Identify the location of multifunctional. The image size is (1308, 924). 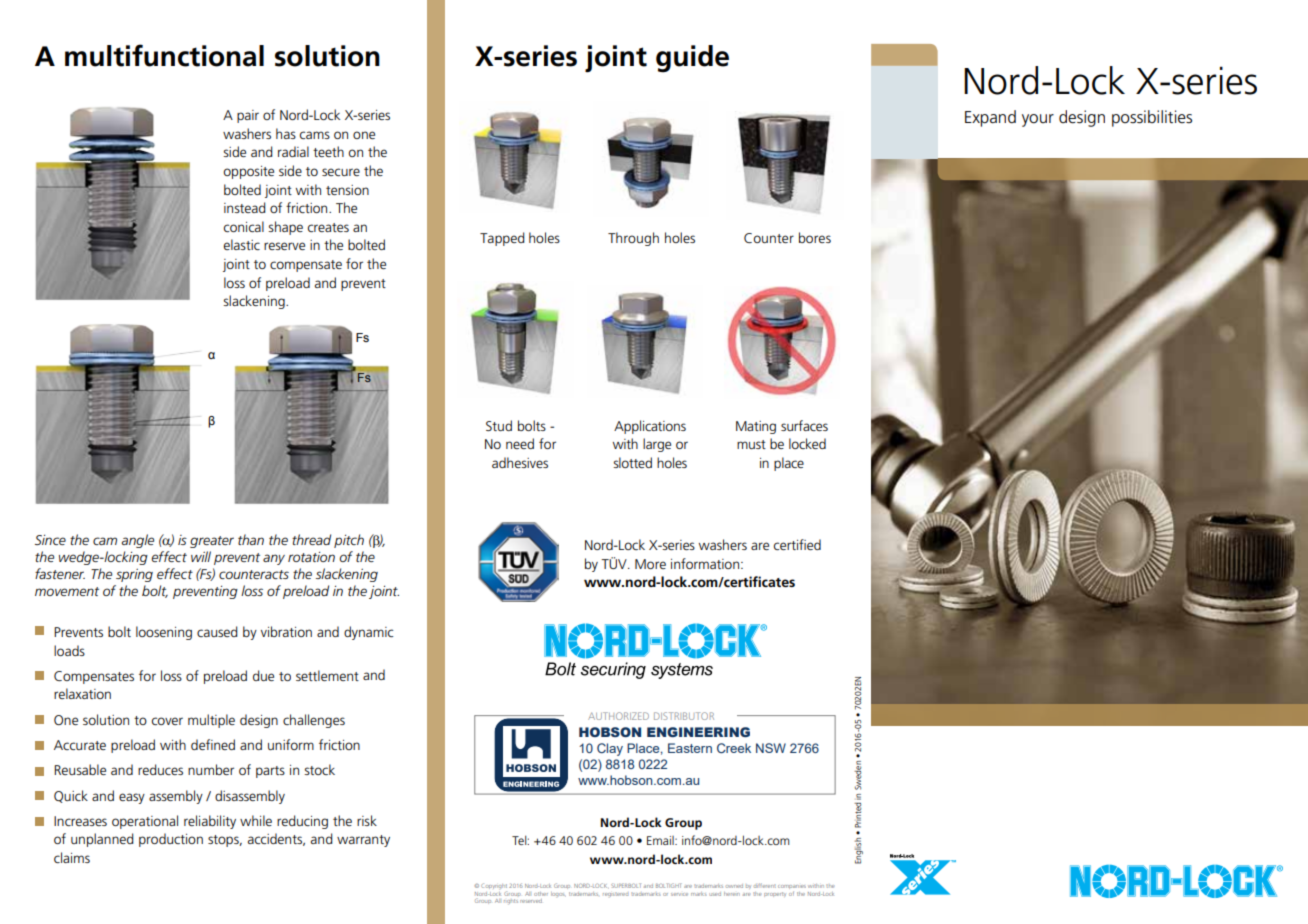
(164, 55).
